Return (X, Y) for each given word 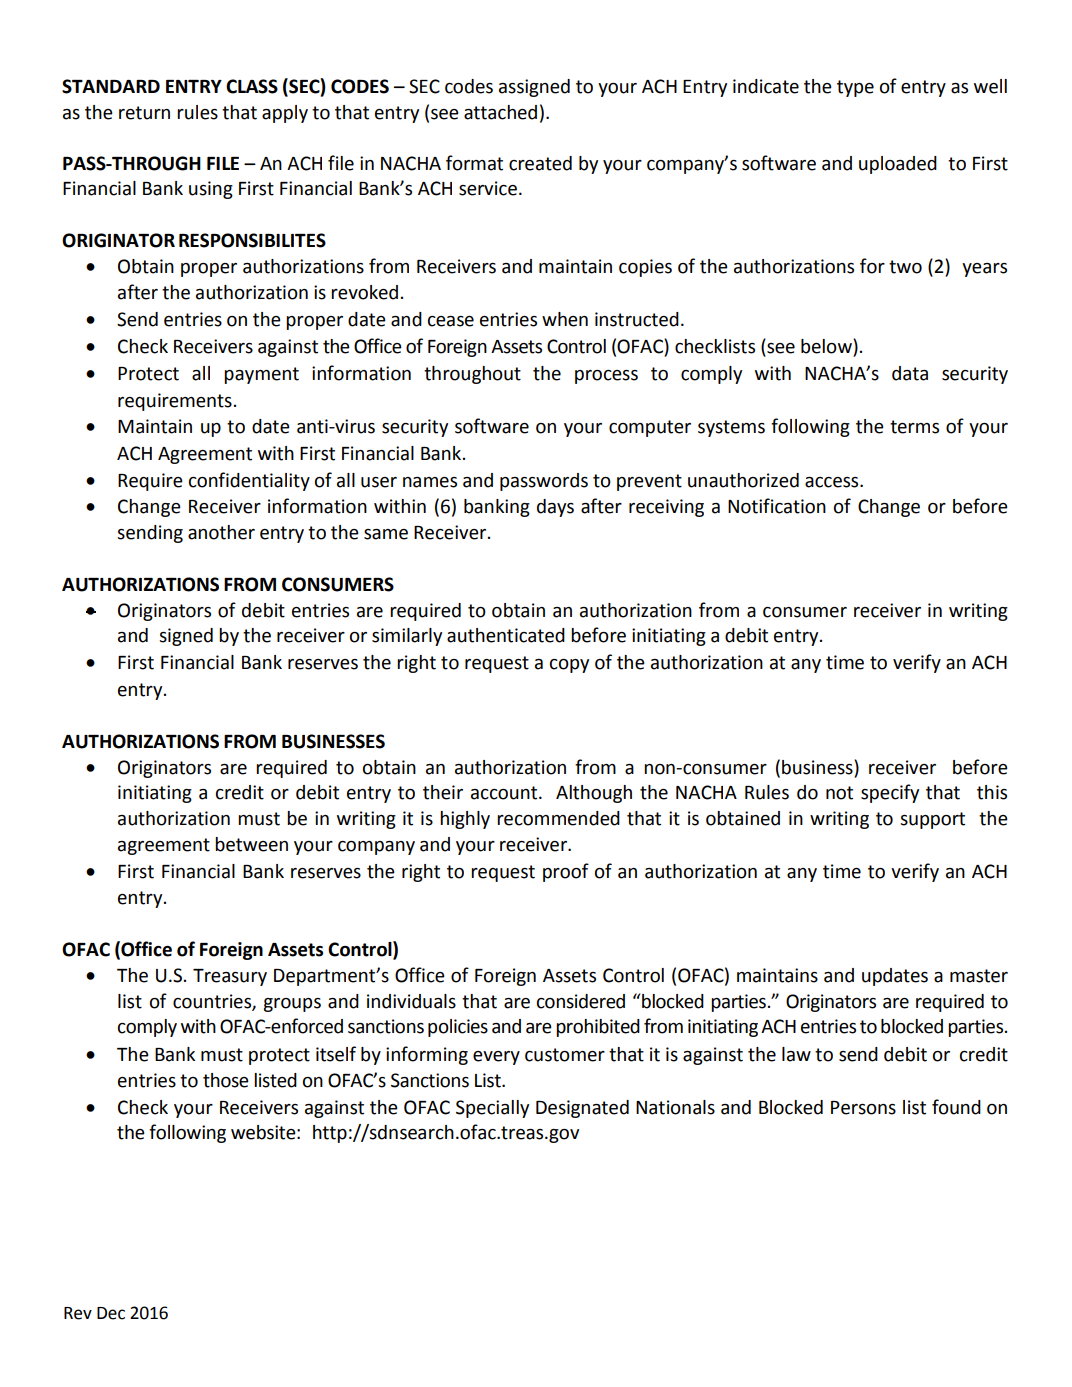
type (855, 88)
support (932, 820)
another (221, 532)
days (555, 508)
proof (566, 872)
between (251, 844)
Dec (111, 1313)
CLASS (252, 86)
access (833, 482)
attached (500, 112)
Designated (582, 1109)
